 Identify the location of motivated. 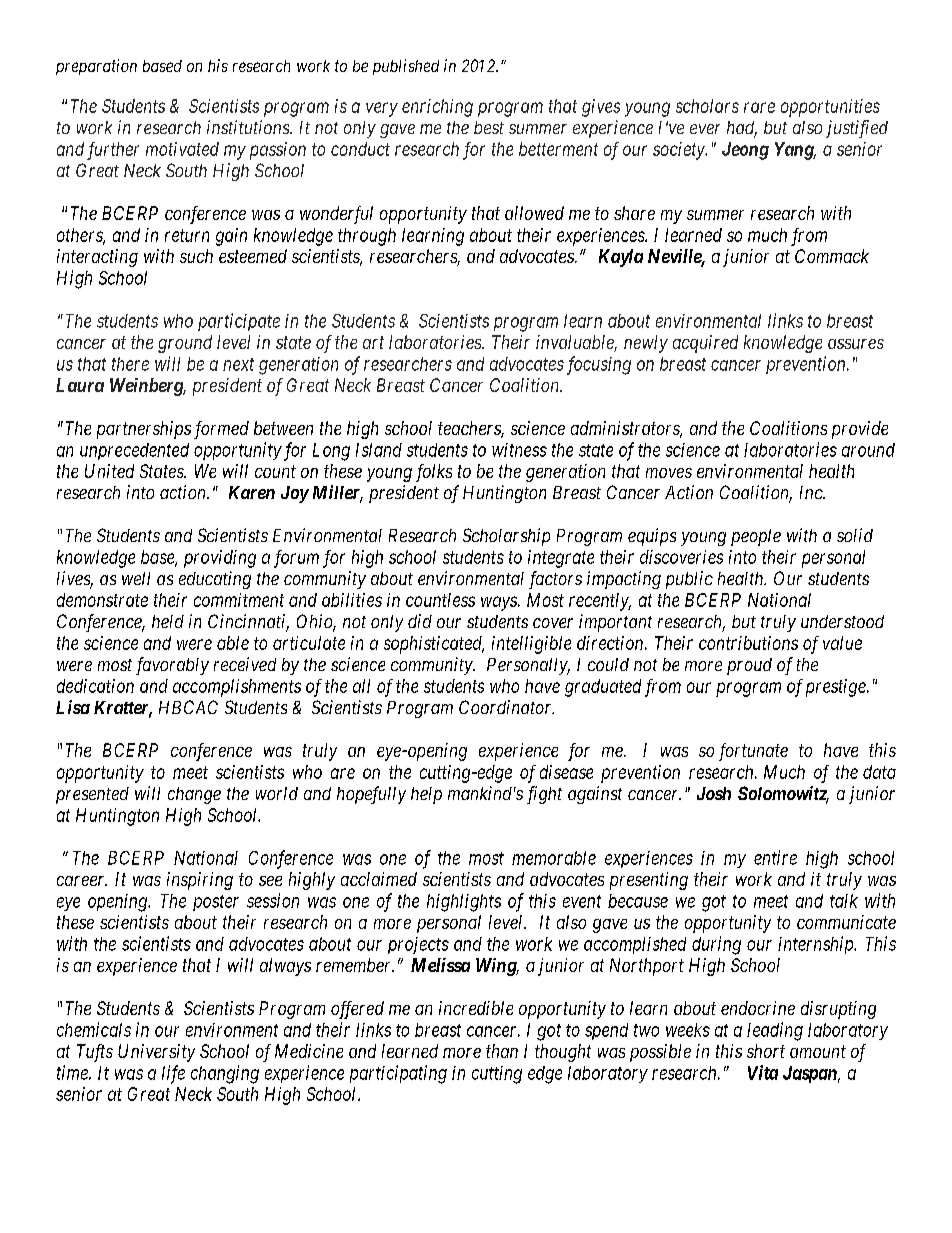
(182, 149).
